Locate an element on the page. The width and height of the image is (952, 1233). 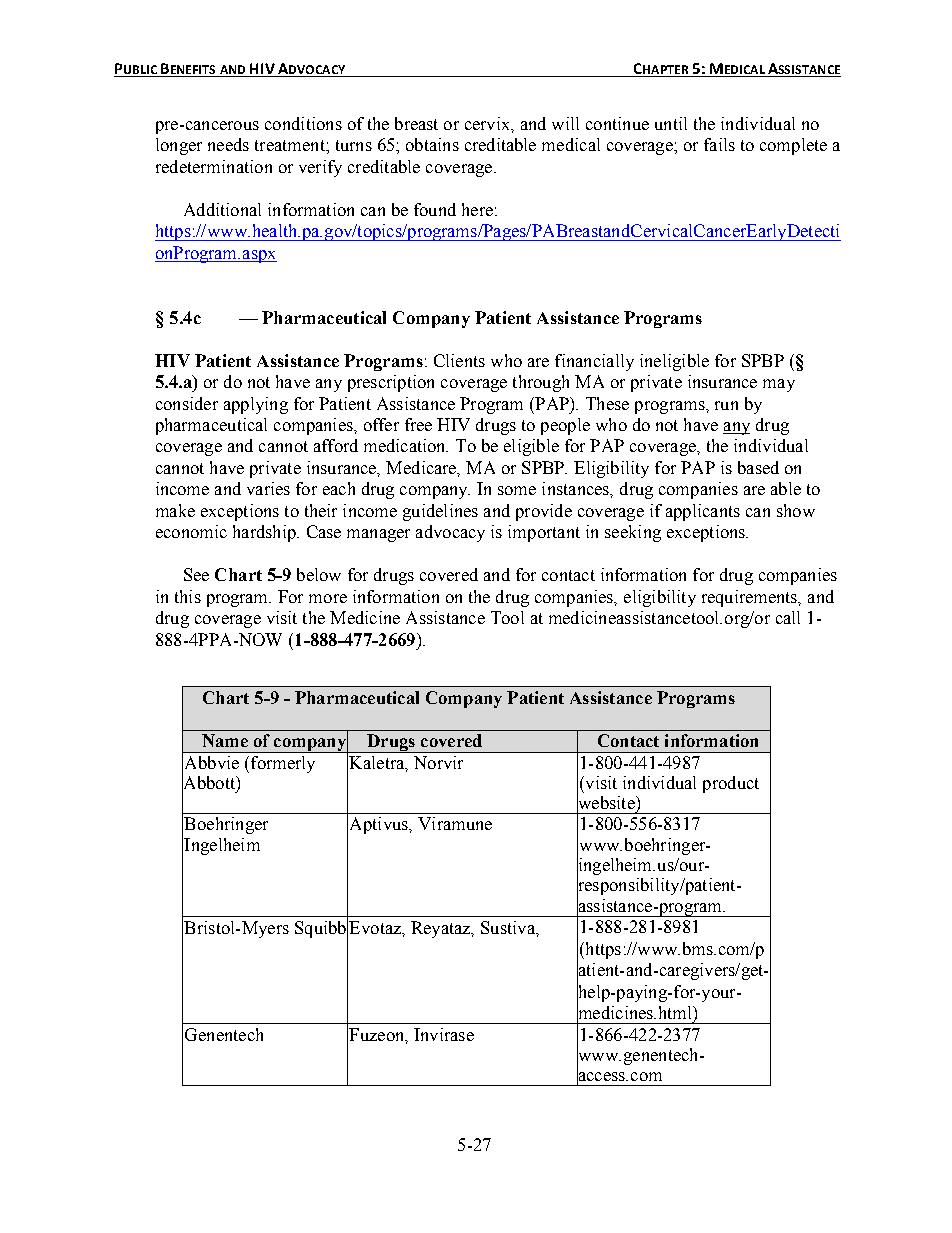
Medicare is located at coordinates (422, 468).
